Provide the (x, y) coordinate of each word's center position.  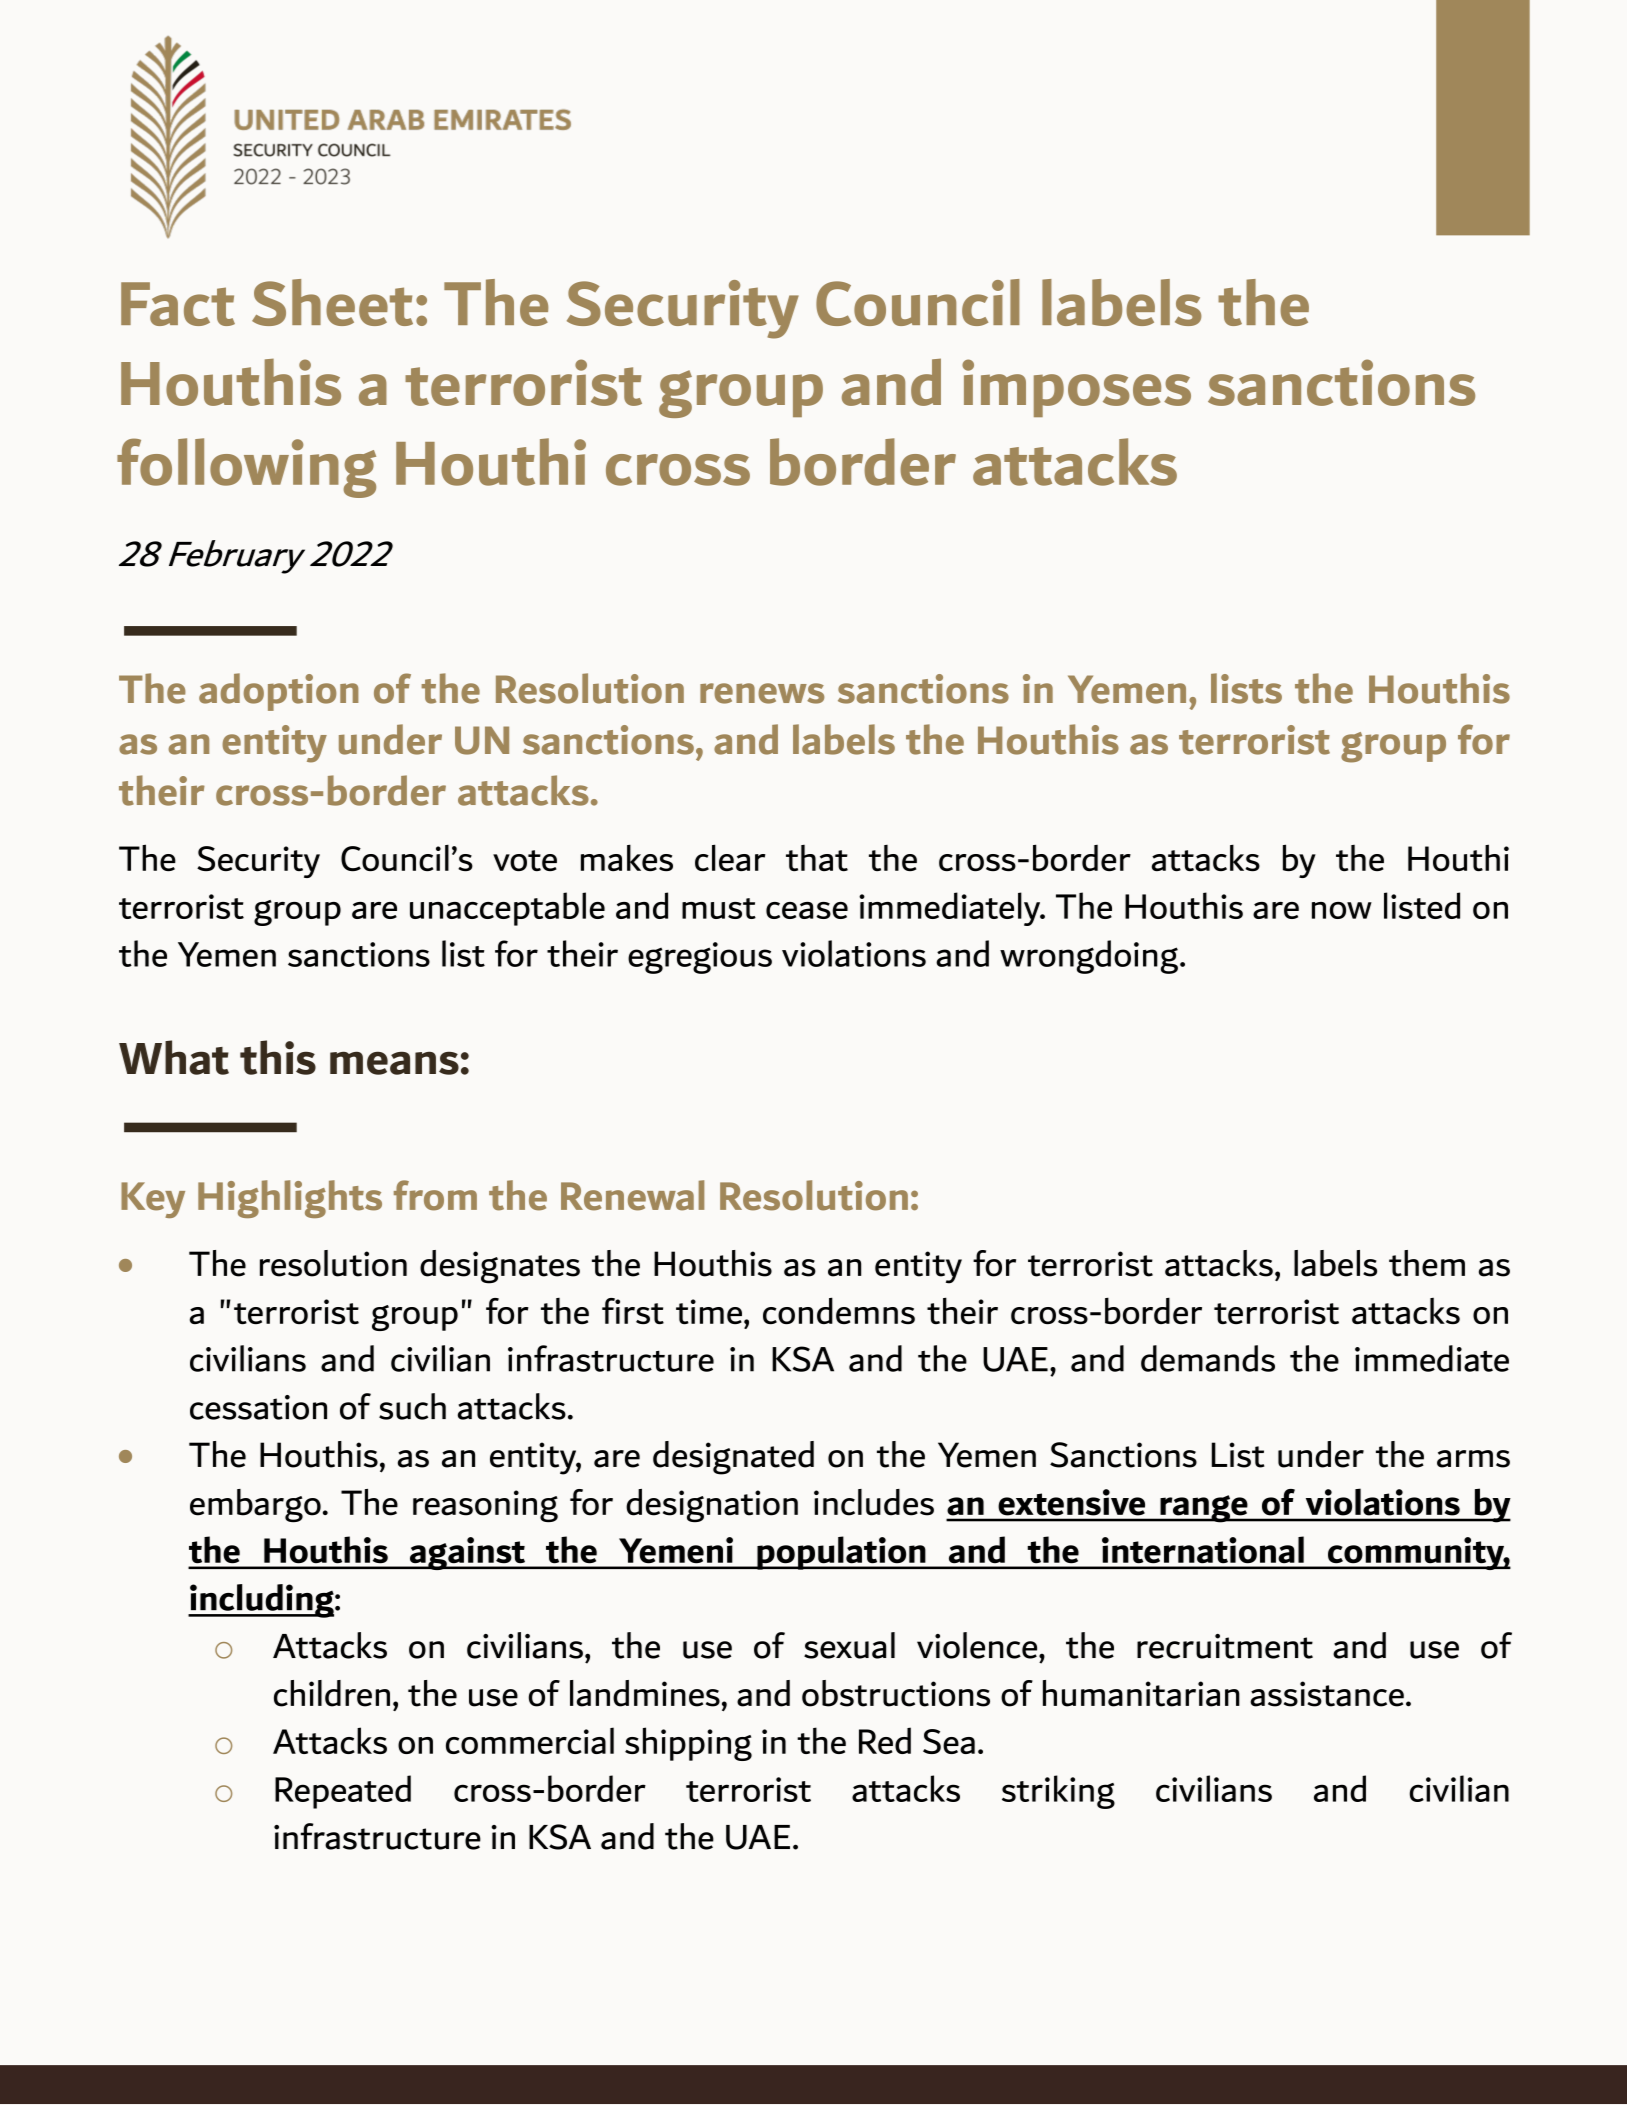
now (1342, 910)
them (1427, 1263)
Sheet (332, 302)
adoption (279, 692)
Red (885, 1740)
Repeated (343, 1792)
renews (762, 693)
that (817, 858)
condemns (839, 1310)
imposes (1076, 388)
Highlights (290, 1199)
